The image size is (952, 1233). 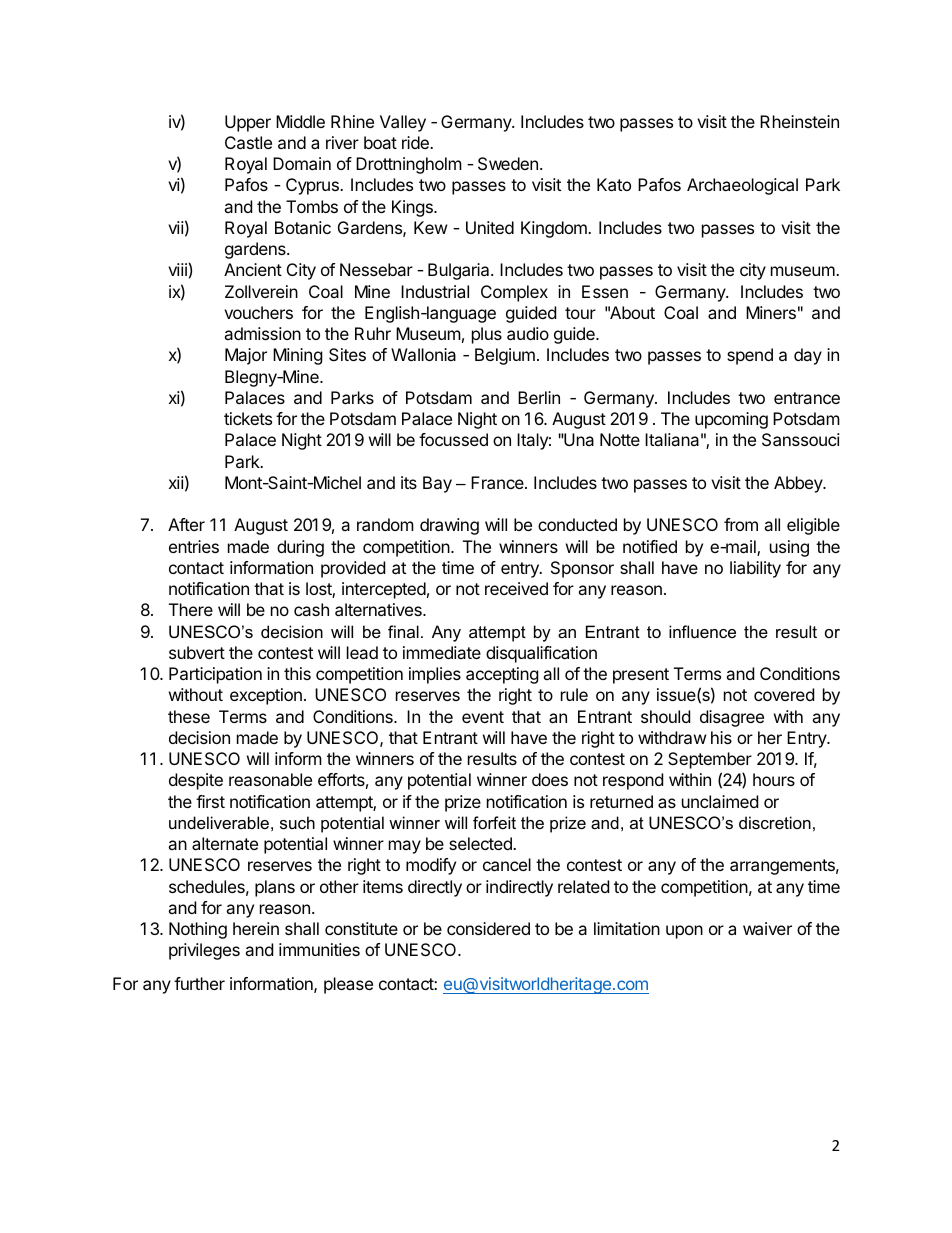 What do you see at coordinates (248, 418) in the image?
I see `tickets` at bounding box center [248, 418].
